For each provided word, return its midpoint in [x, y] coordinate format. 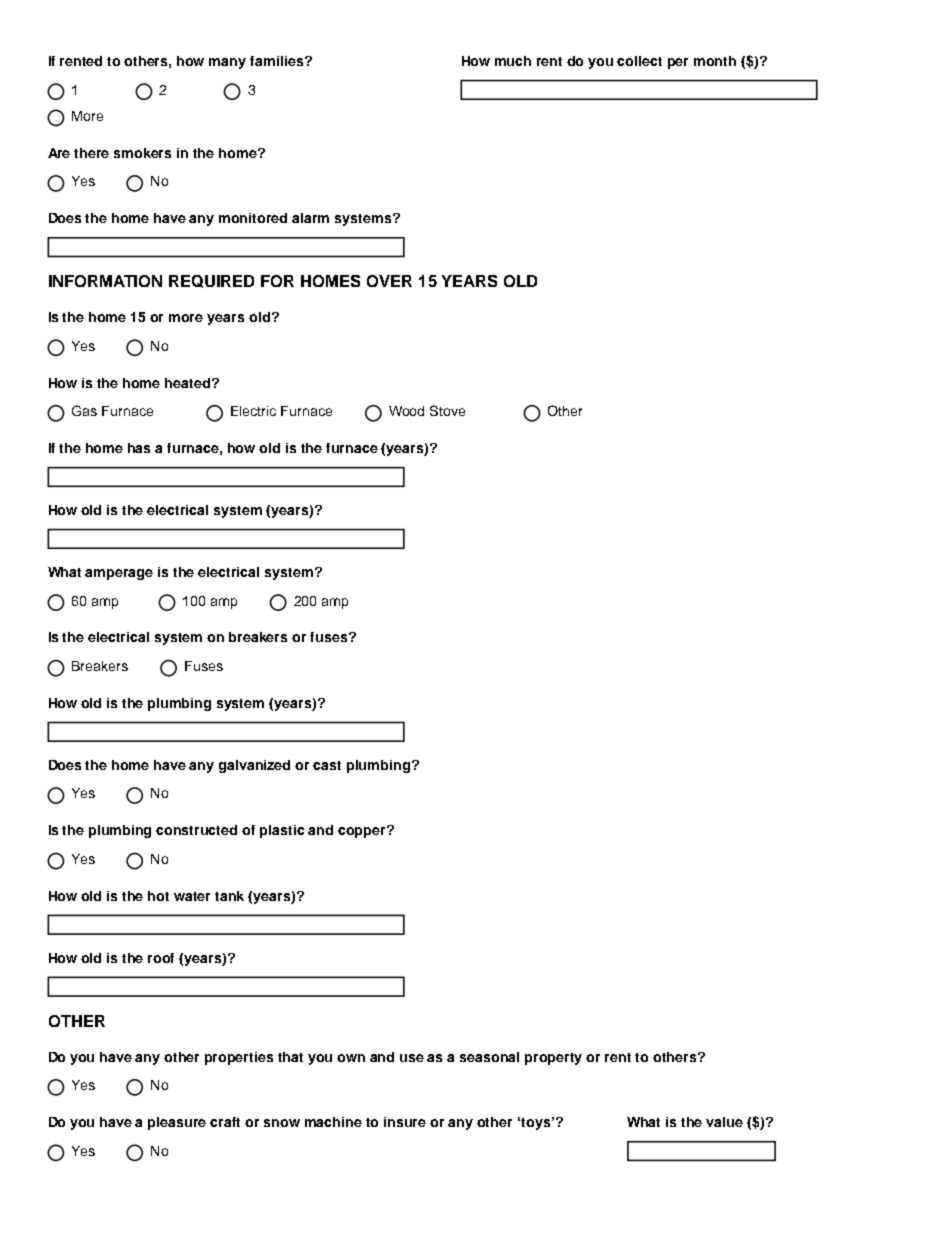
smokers [142, 153]
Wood [406, 411]
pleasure [177, 1123]
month [715, 61]
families [278, 61]
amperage [119, 574]
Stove [447, 410]
